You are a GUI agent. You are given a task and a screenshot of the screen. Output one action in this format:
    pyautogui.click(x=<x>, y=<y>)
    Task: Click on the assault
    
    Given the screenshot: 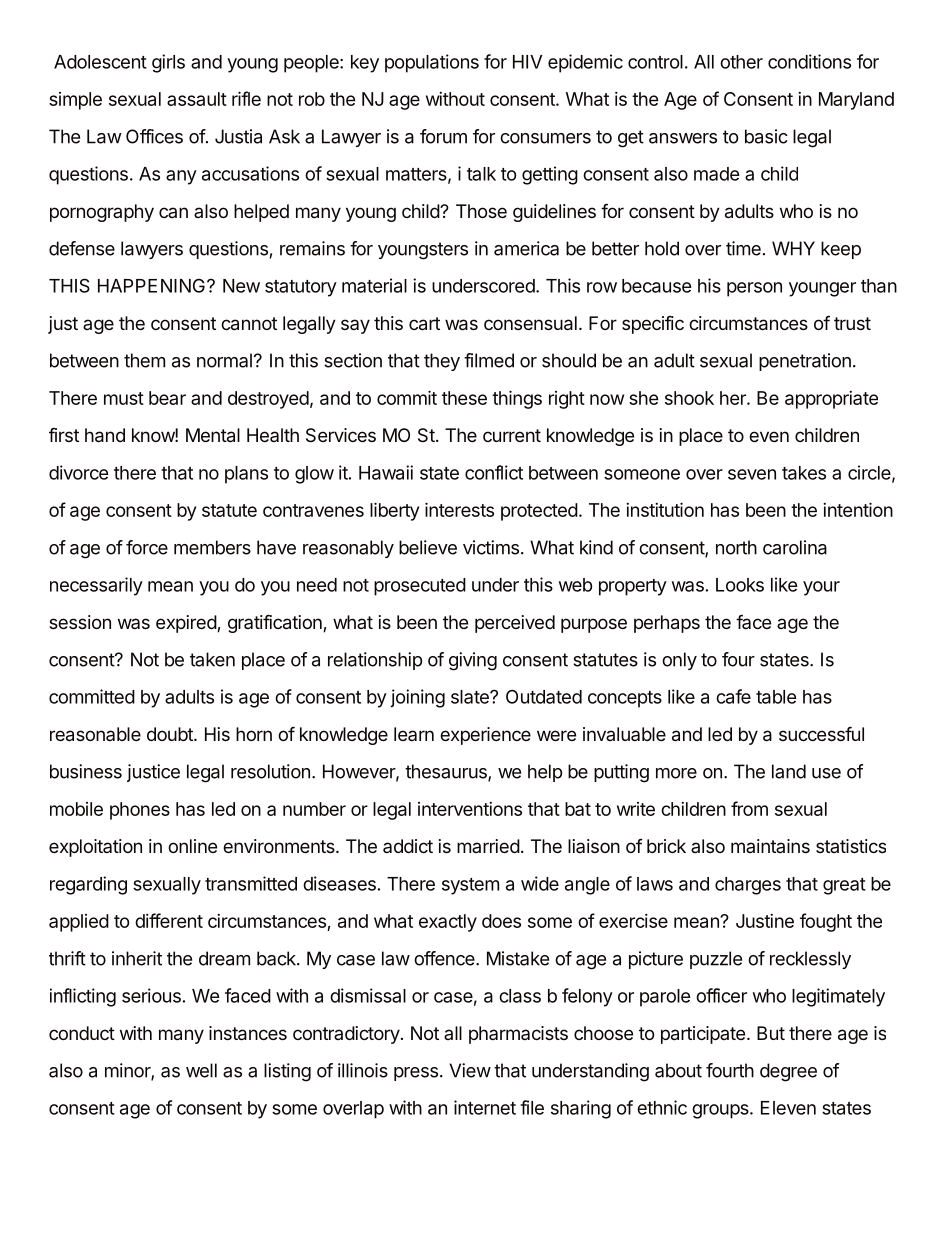 What is the action you would take?
    pyautogui.click(x=197, y=99)
